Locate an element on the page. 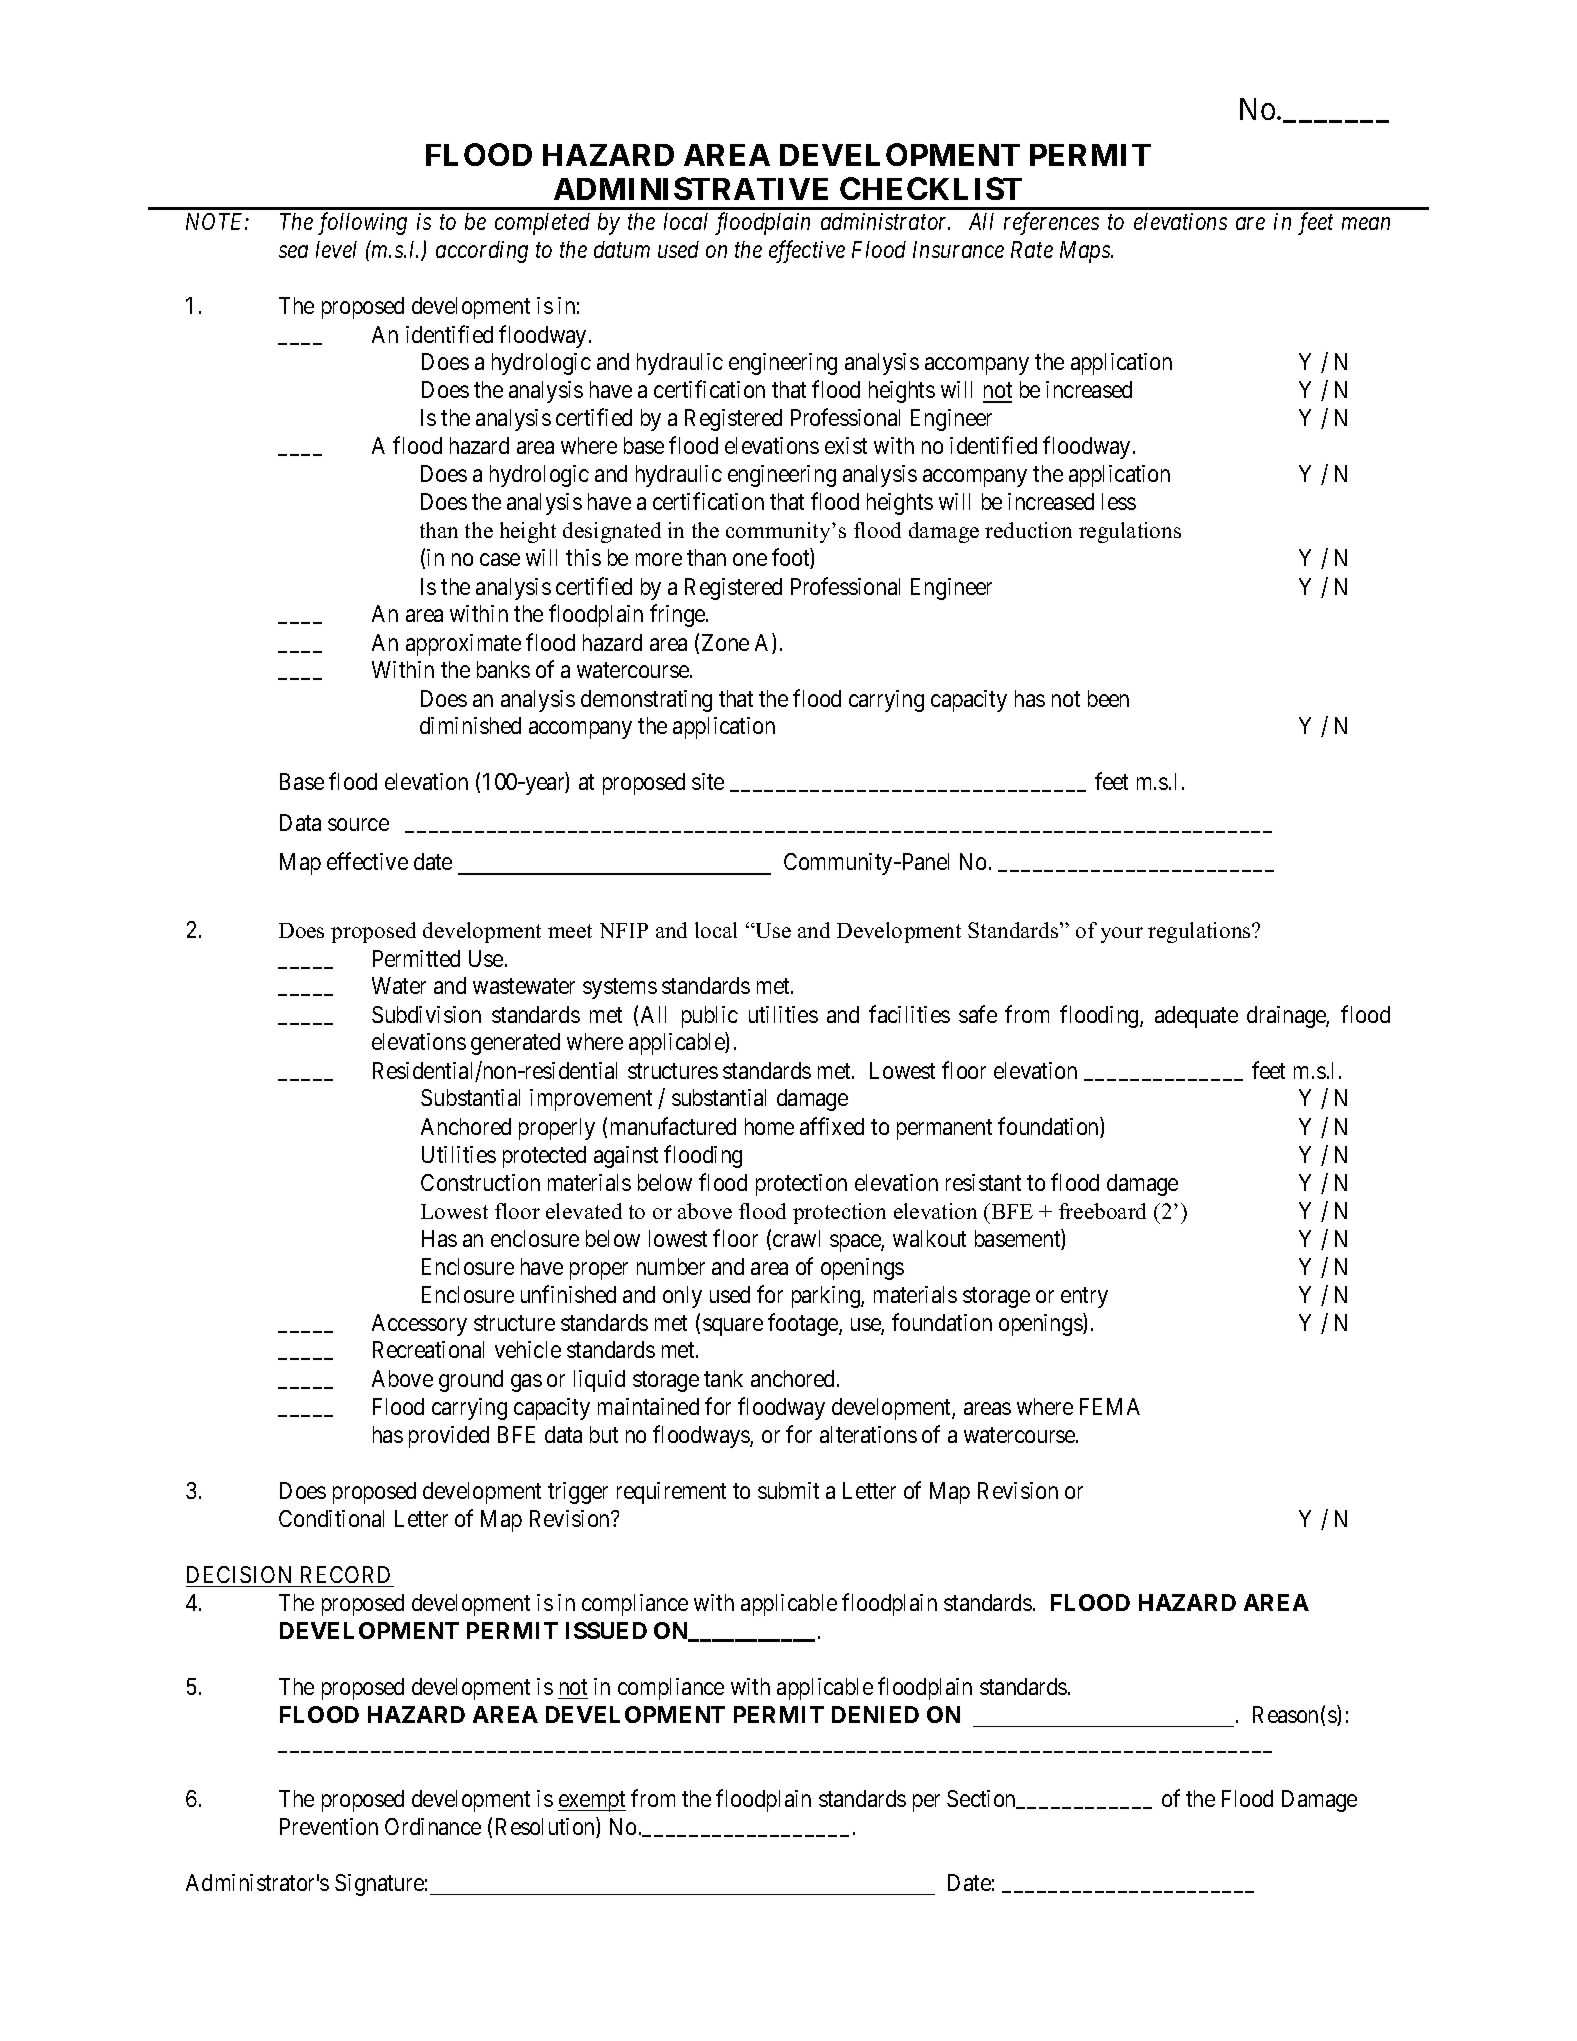  mean is located at coordinates (1366, 224).
